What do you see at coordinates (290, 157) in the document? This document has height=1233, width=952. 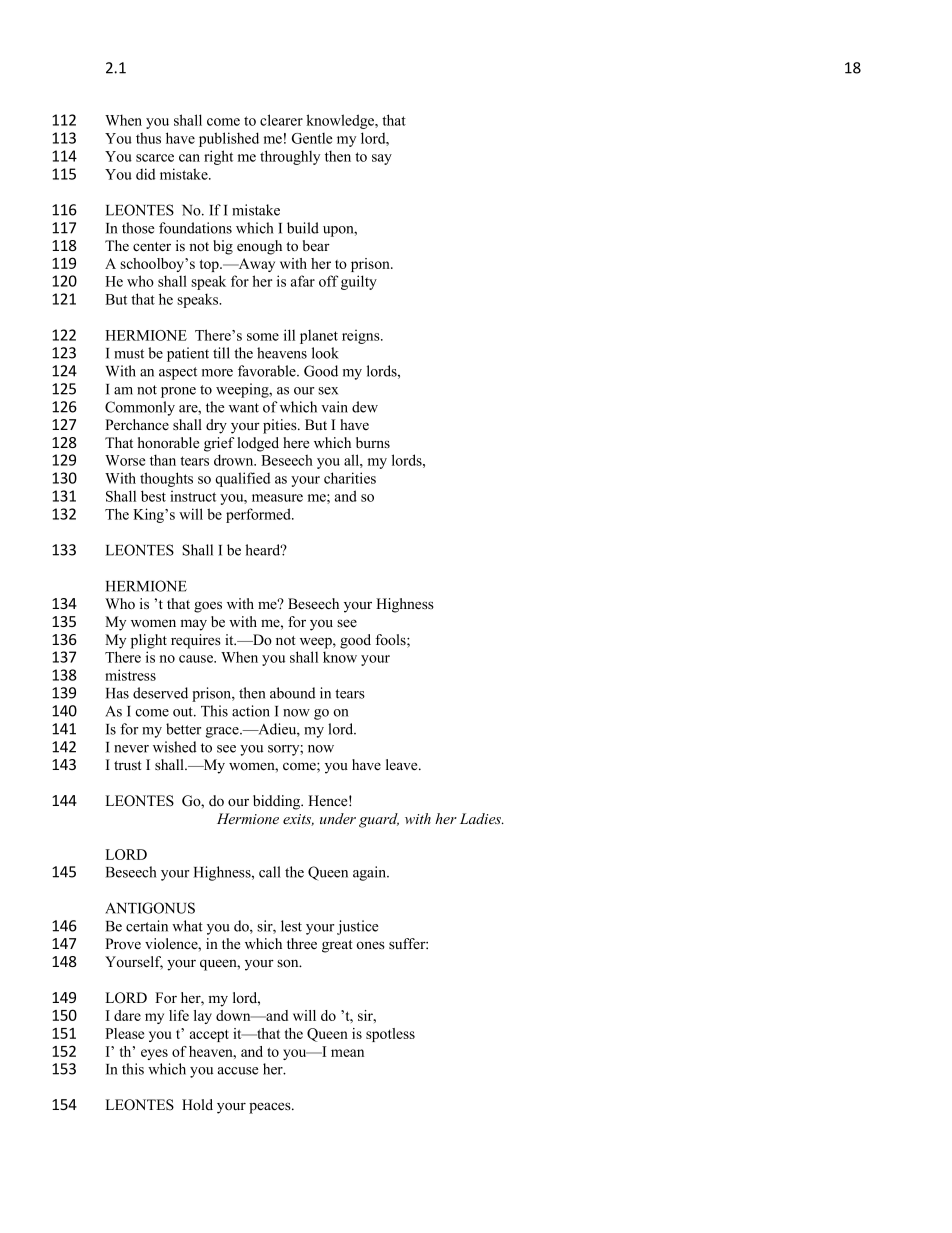 I see `throughly` at bounding box center [290, 157].
